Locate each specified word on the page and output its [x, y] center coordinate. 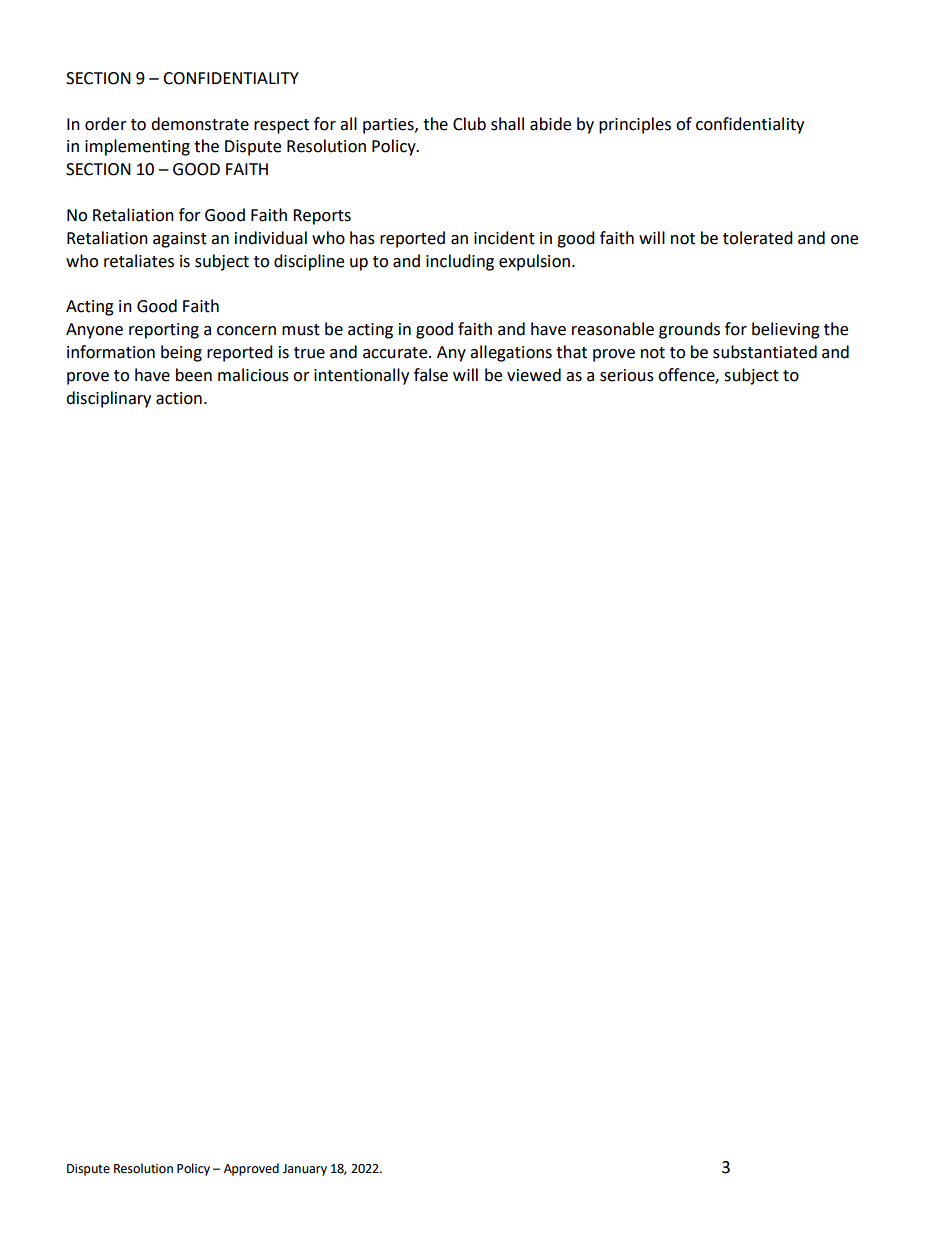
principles [635, 125]
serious [627, 375]
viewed [534, 375]
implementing [137, 147]
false [431, 375]
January [305, 1170]
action [179, 398]
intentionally [361, 376]
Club [469, 124]
